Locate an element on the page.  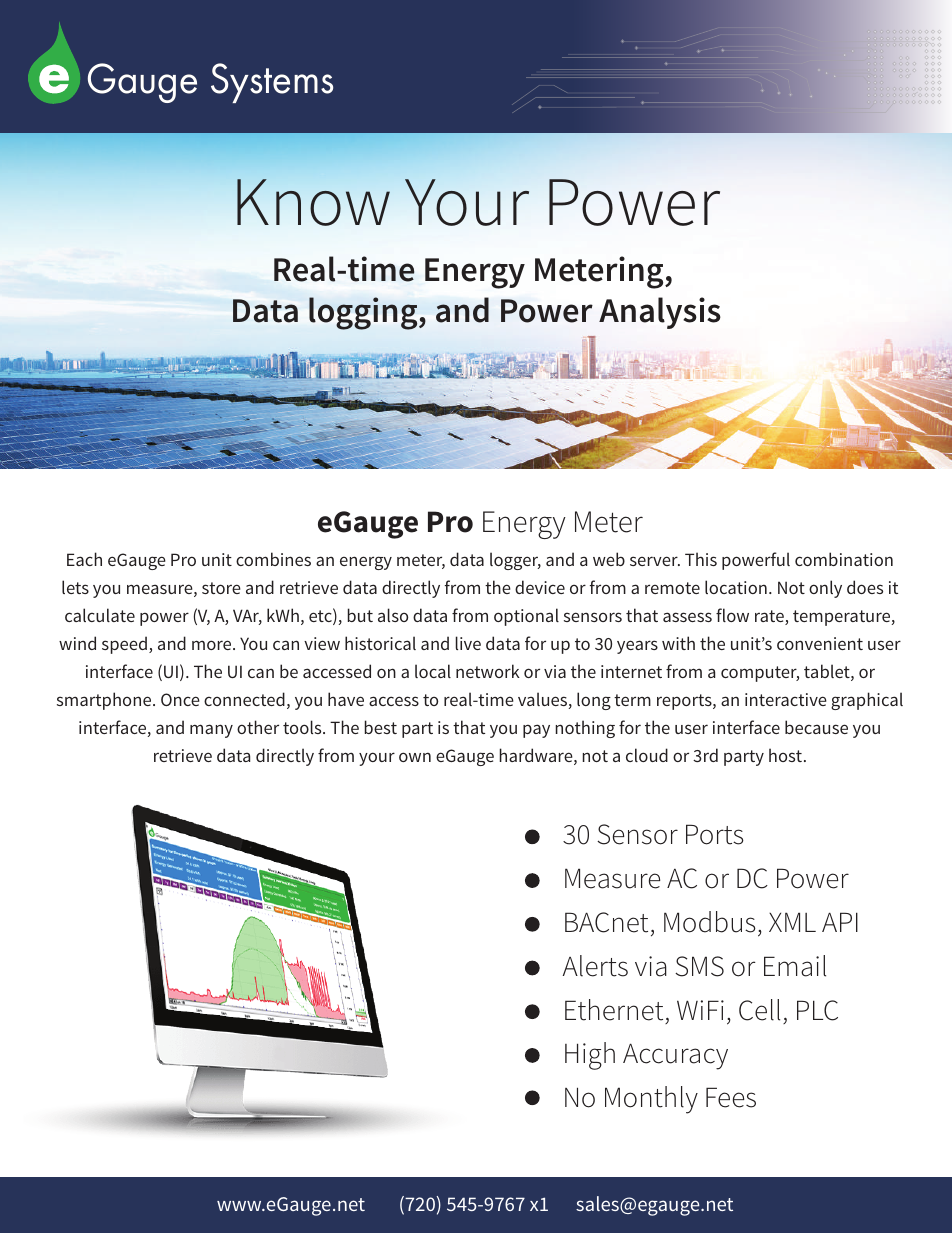
Know is located at coordinates (313, 202).
